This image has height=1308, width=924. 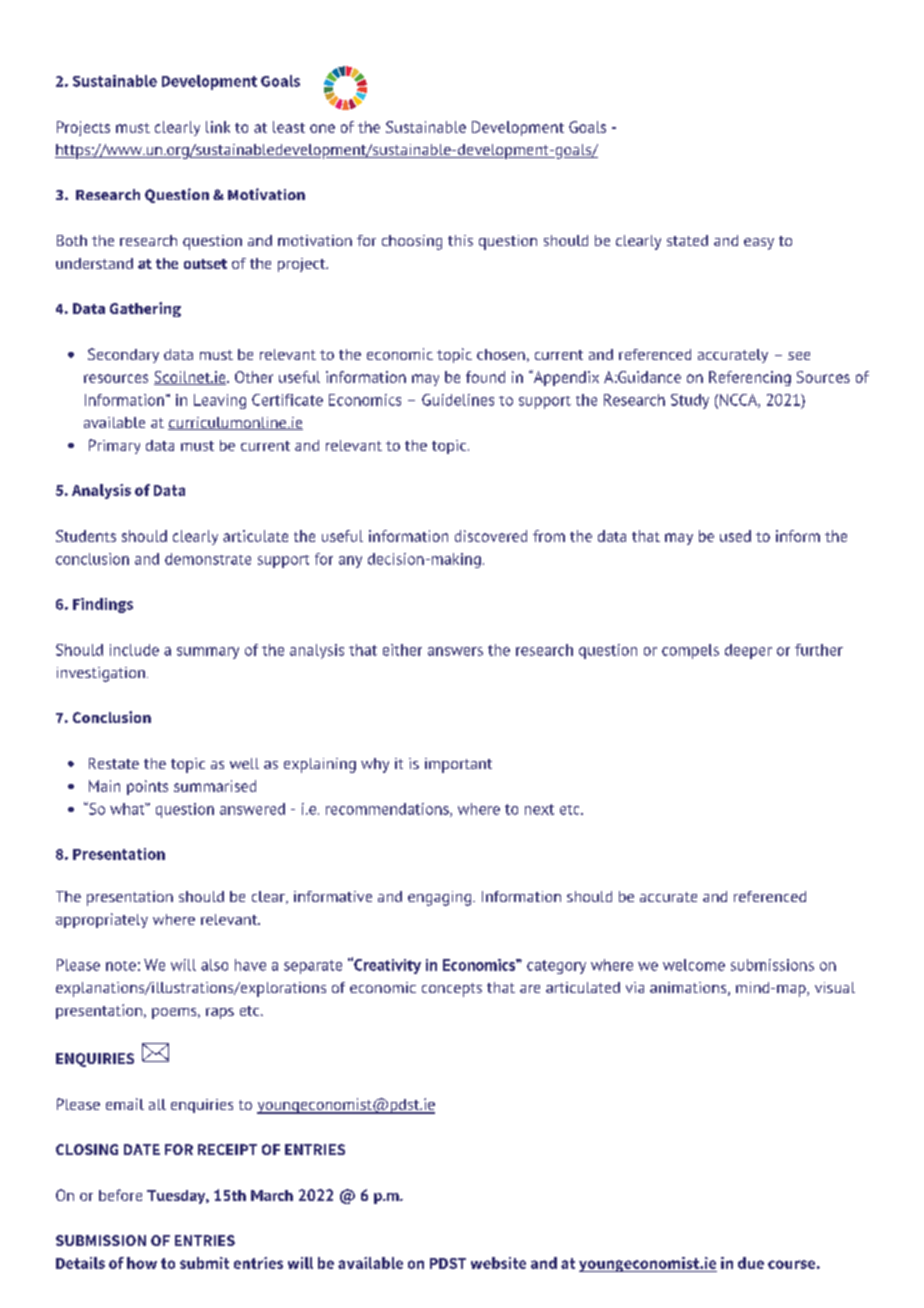 What do you see at coordinates (694, 965) in the image?
I see `welcome` at bounding box center [694, 965].
